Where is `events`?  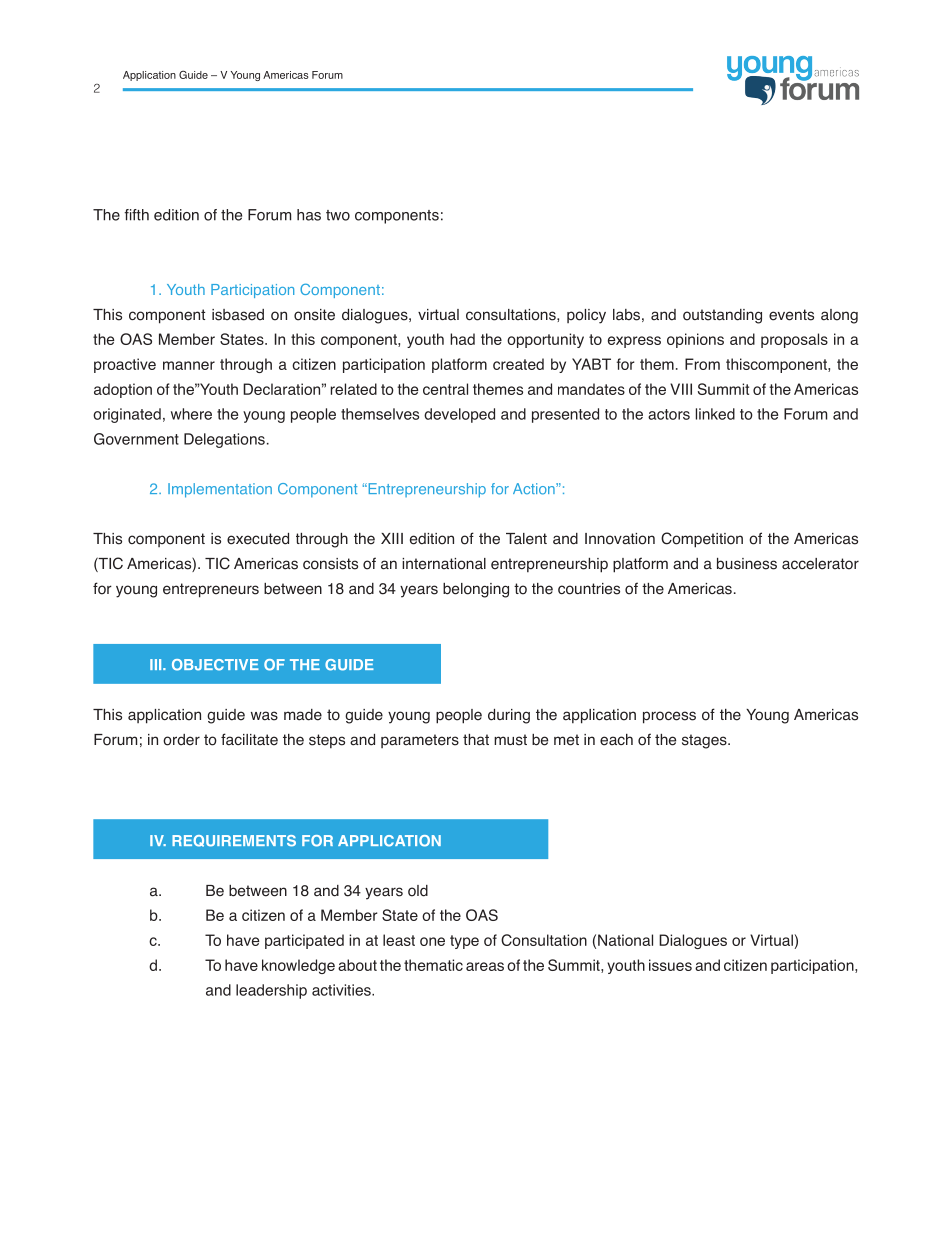
events is located at coordinates (791, 315).
